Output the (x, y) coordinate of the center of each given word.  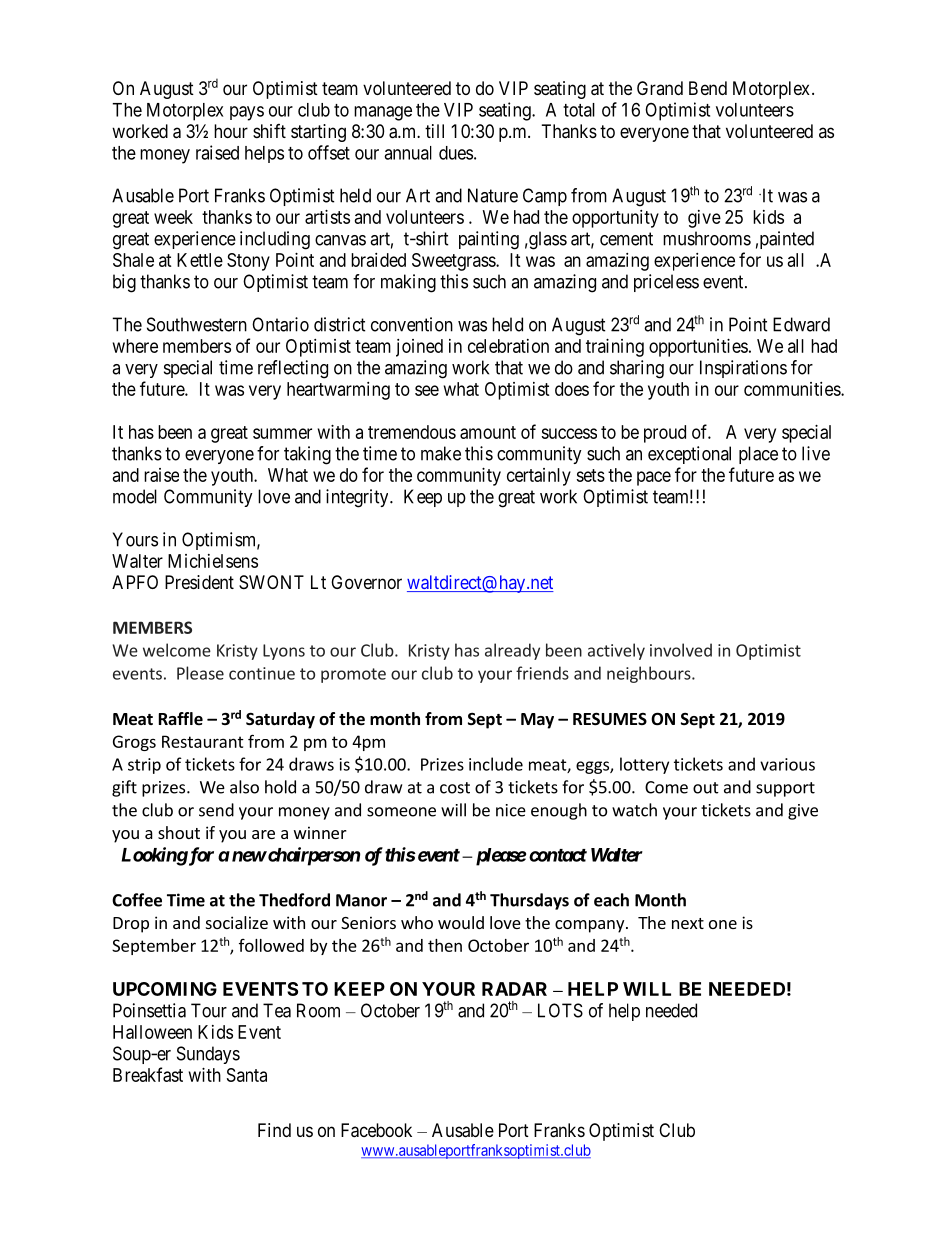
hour (231, 131)
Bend (708, 88)
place (758, 455)
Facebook (376, 1130)
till (434, 131)
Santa (247, 1075)
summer (282, 433)
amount (488, 432)
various (787, 764)
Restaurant (203, 741)
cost (455, 788)
